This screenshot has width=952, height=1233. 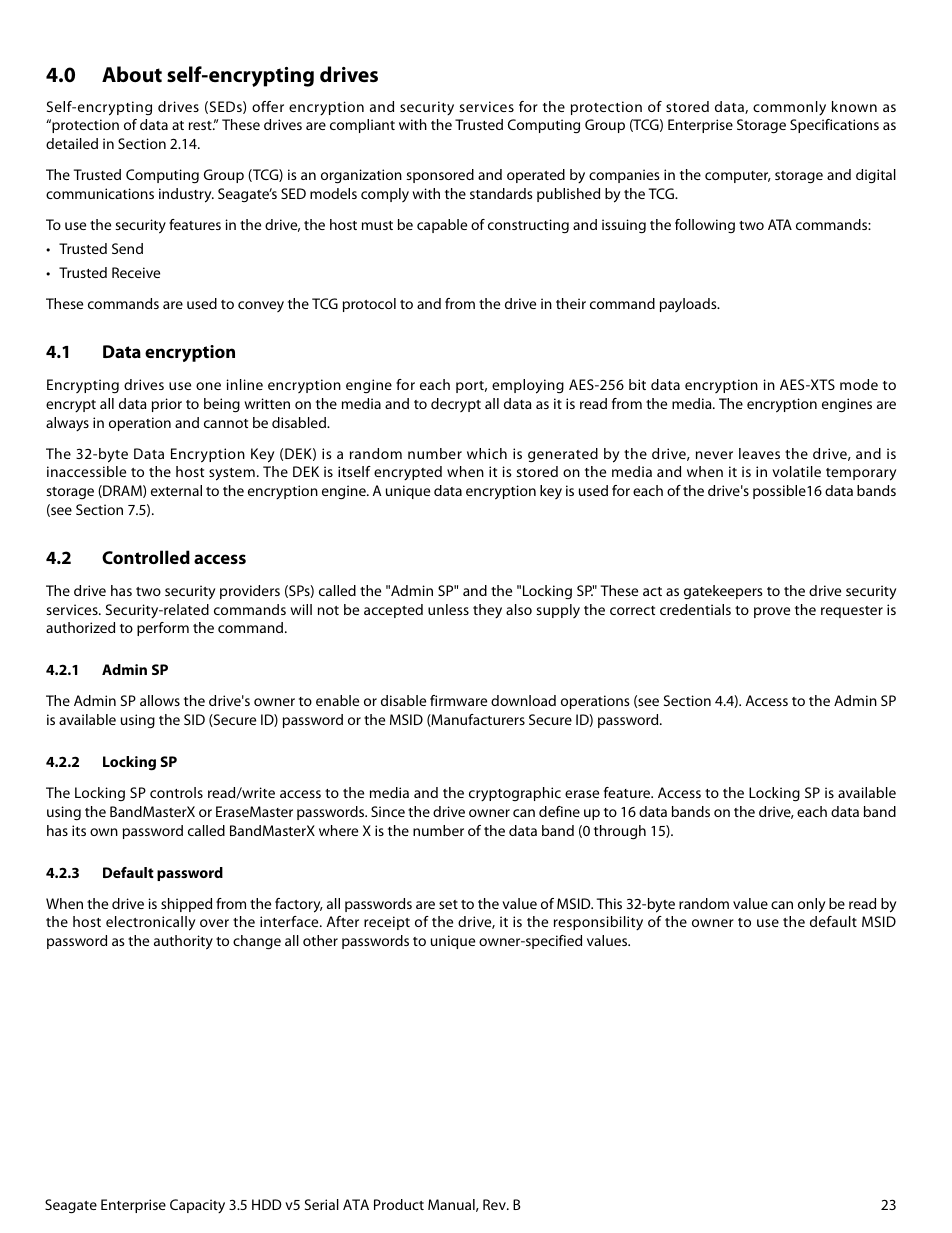 I want to click on decrypt, so click(x=456, y=405).
